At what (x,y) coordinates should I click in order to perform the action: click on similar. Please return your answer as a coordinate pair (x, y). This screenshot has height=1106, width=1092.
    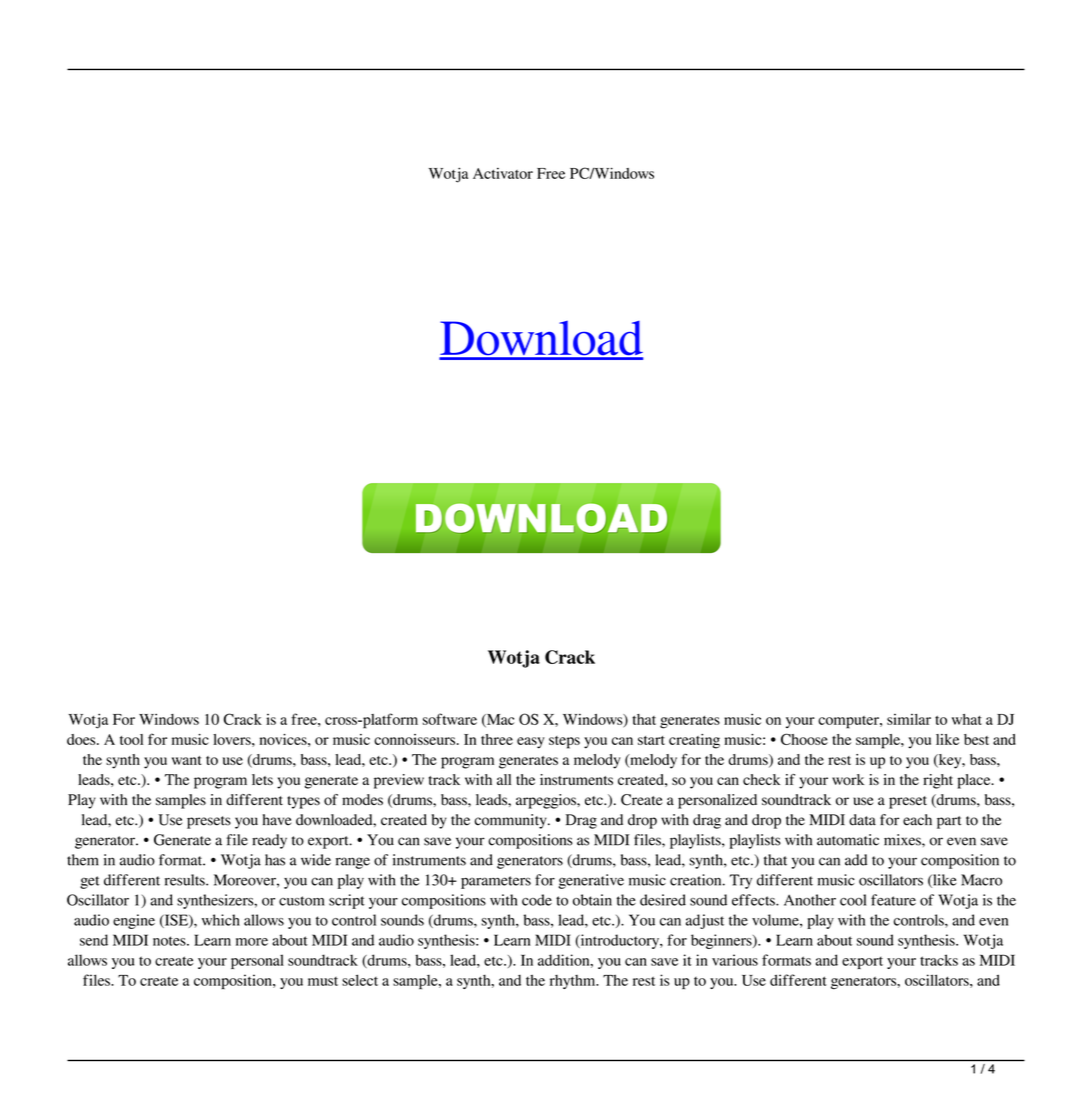
    Looking at the image, I should click on (909, 719).
